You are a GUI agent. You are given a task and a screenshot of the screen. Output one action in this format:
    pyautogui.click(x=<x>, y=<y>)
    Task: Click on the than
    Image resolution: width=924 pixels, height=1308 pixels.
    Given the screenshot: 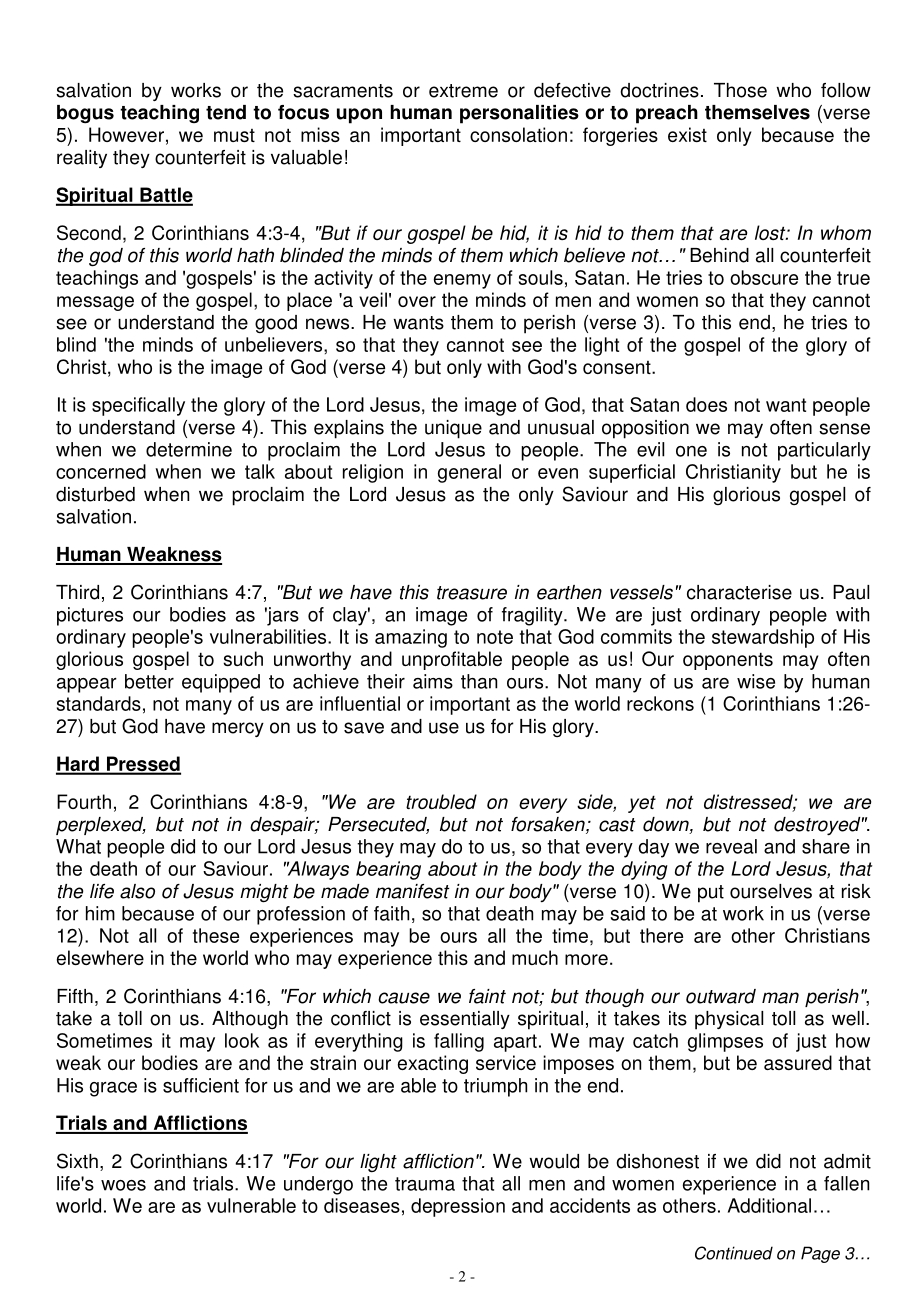 What is the action you would take?
    pyautogui.click(x=479, y=681)
